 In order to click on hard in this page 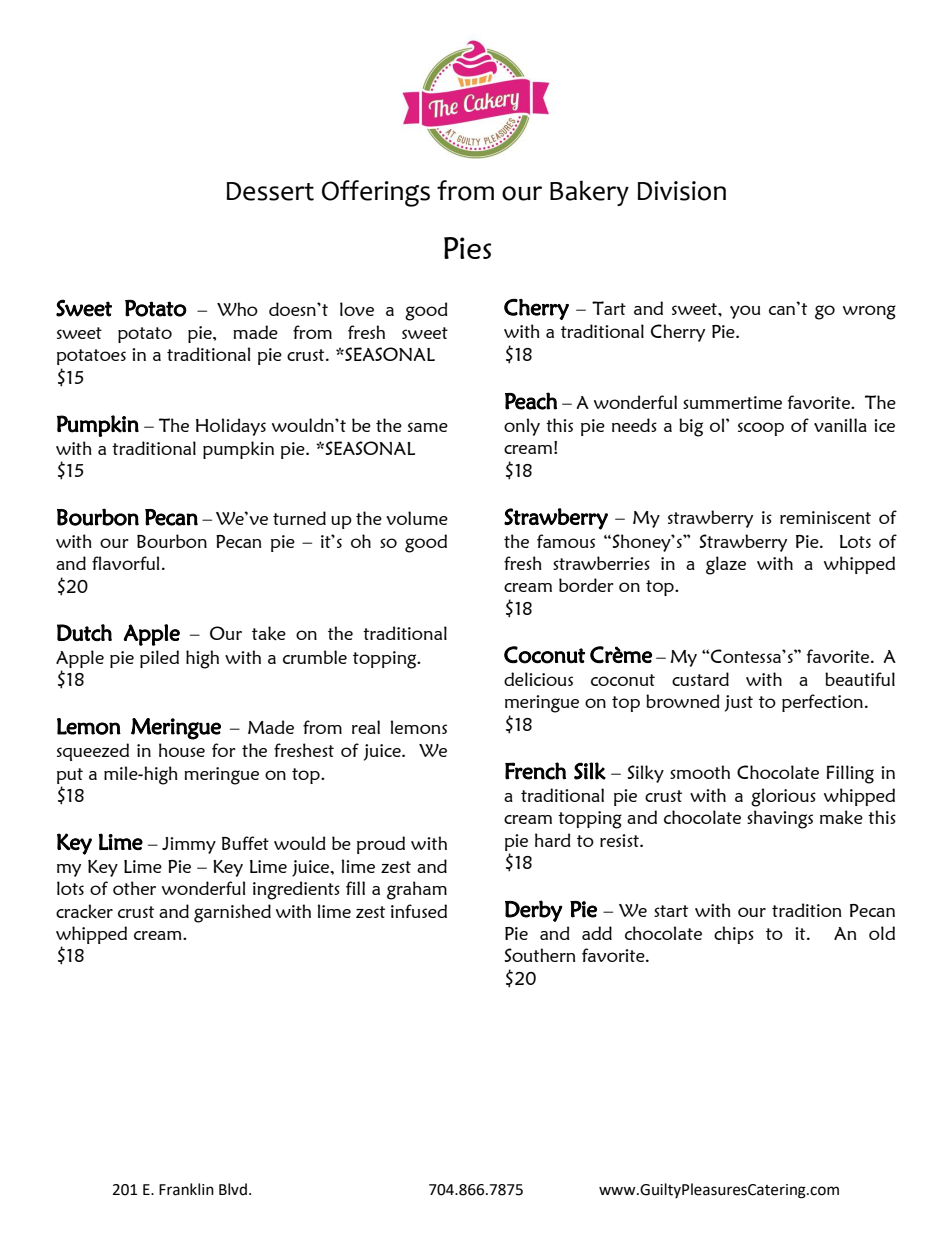, I will do `click(553, 840)`.
